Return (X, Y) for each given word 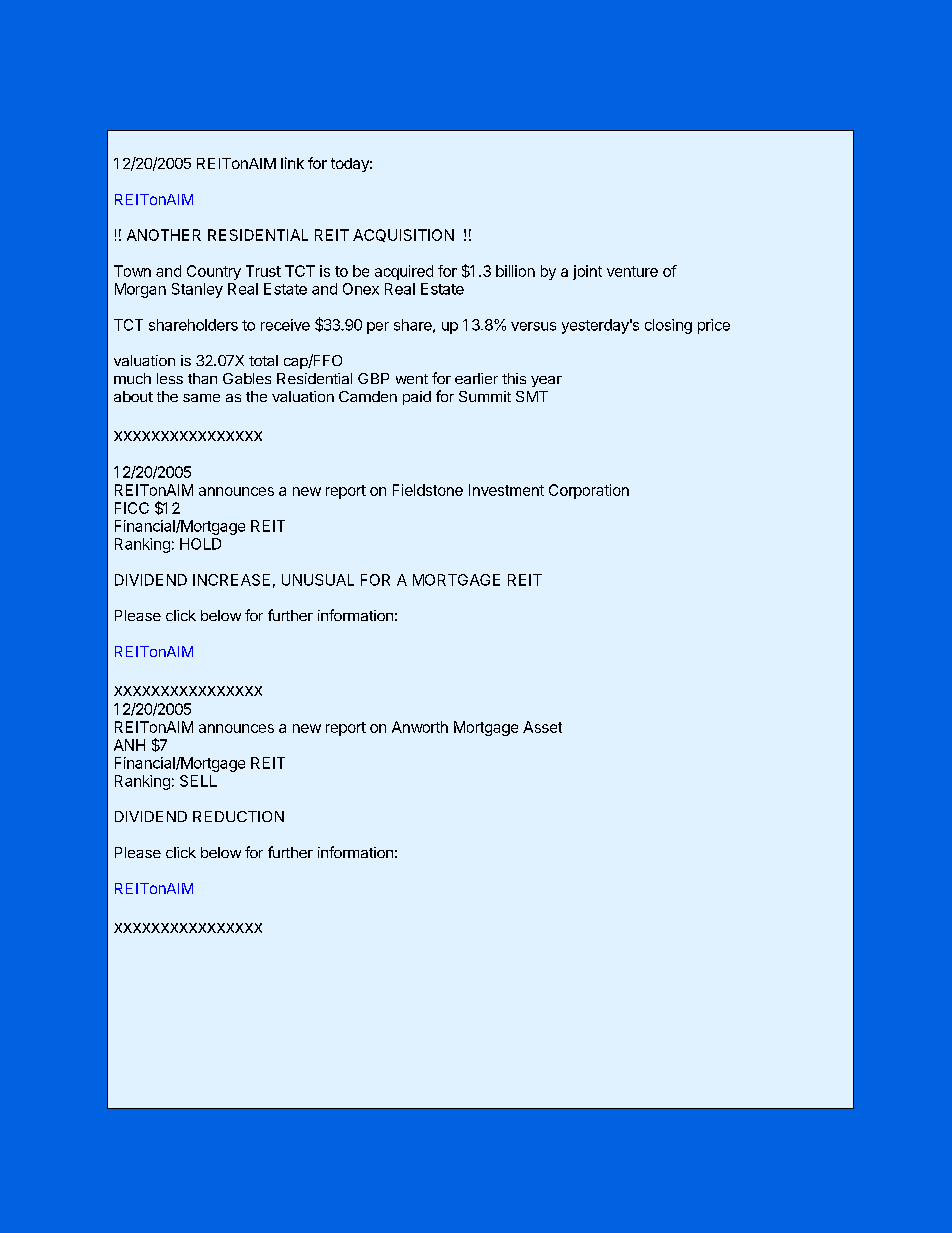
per (378, 328)
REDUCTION (238, 816)
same (201, 398)
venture (632, 271)
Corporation (589, 491)
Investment (506, 490)
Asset (542, 727)
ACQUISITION (403, 235)
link (292, 163)
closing (668, 326)
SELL (198, 781)
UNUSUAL (318, 580)
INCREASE (231, 580)
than (202, 378)
